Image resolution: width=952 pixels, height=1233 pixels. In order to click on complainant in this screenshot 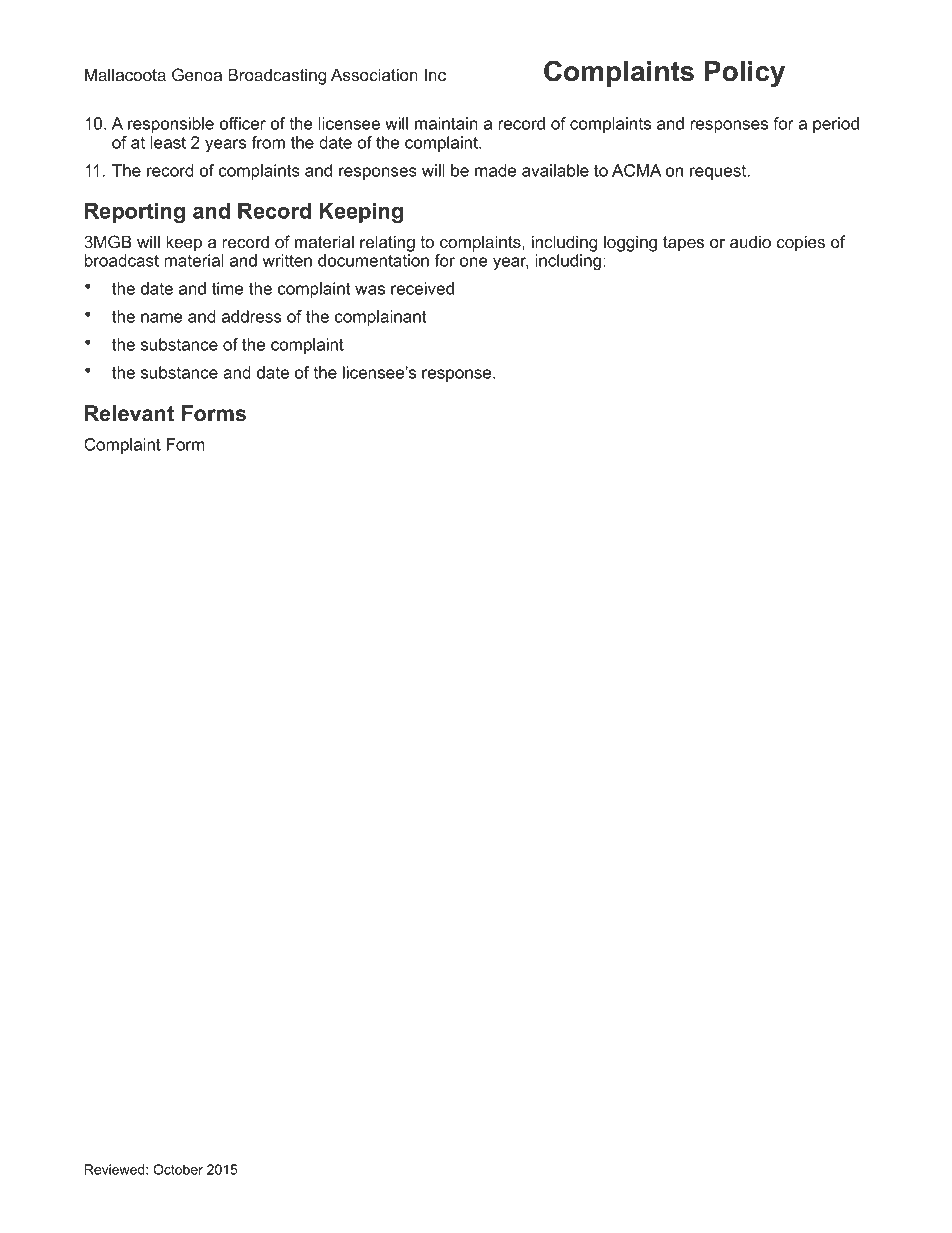, I will do `click(381, 318)`.
